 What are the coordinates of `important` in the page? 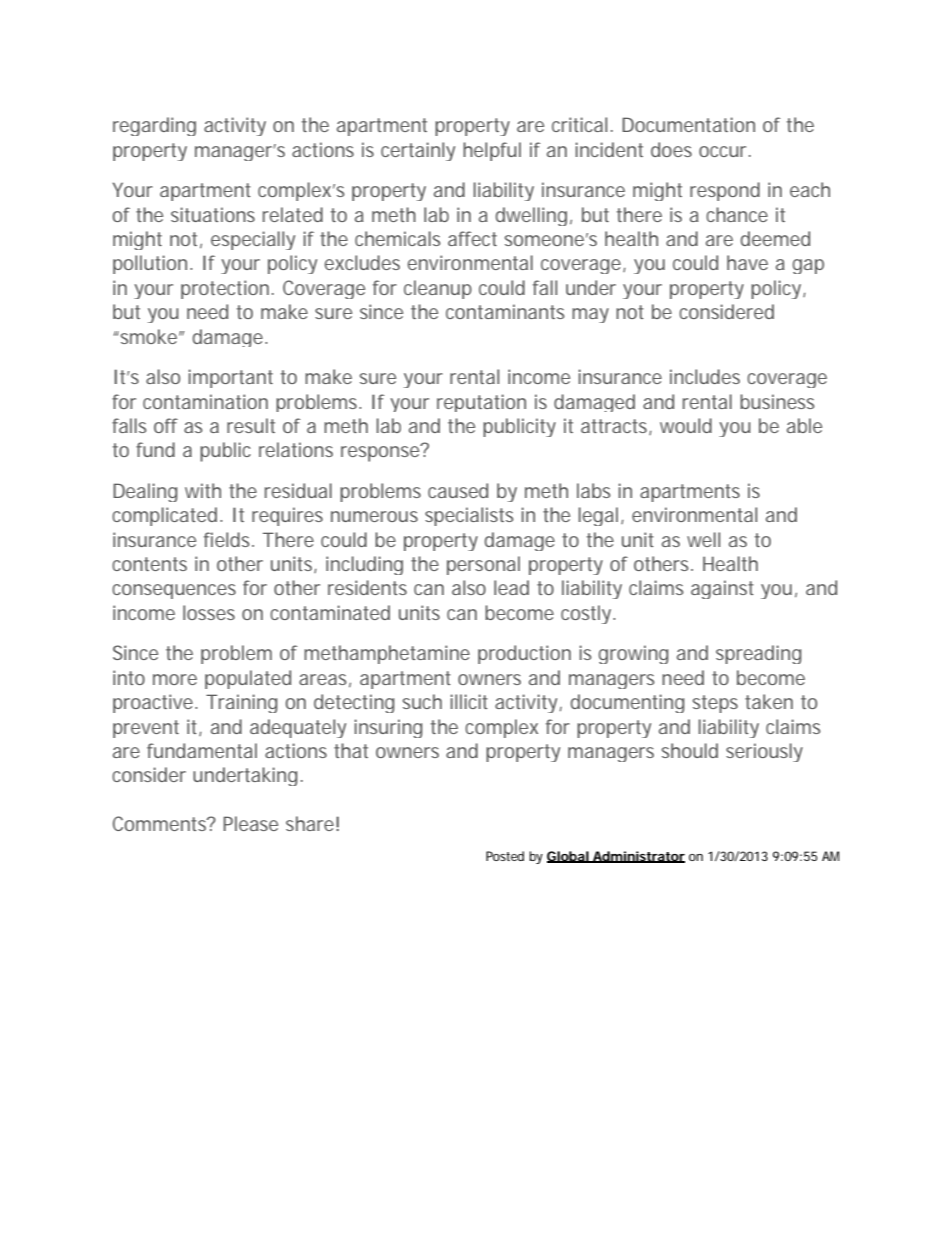 It's located at (230, 378).
